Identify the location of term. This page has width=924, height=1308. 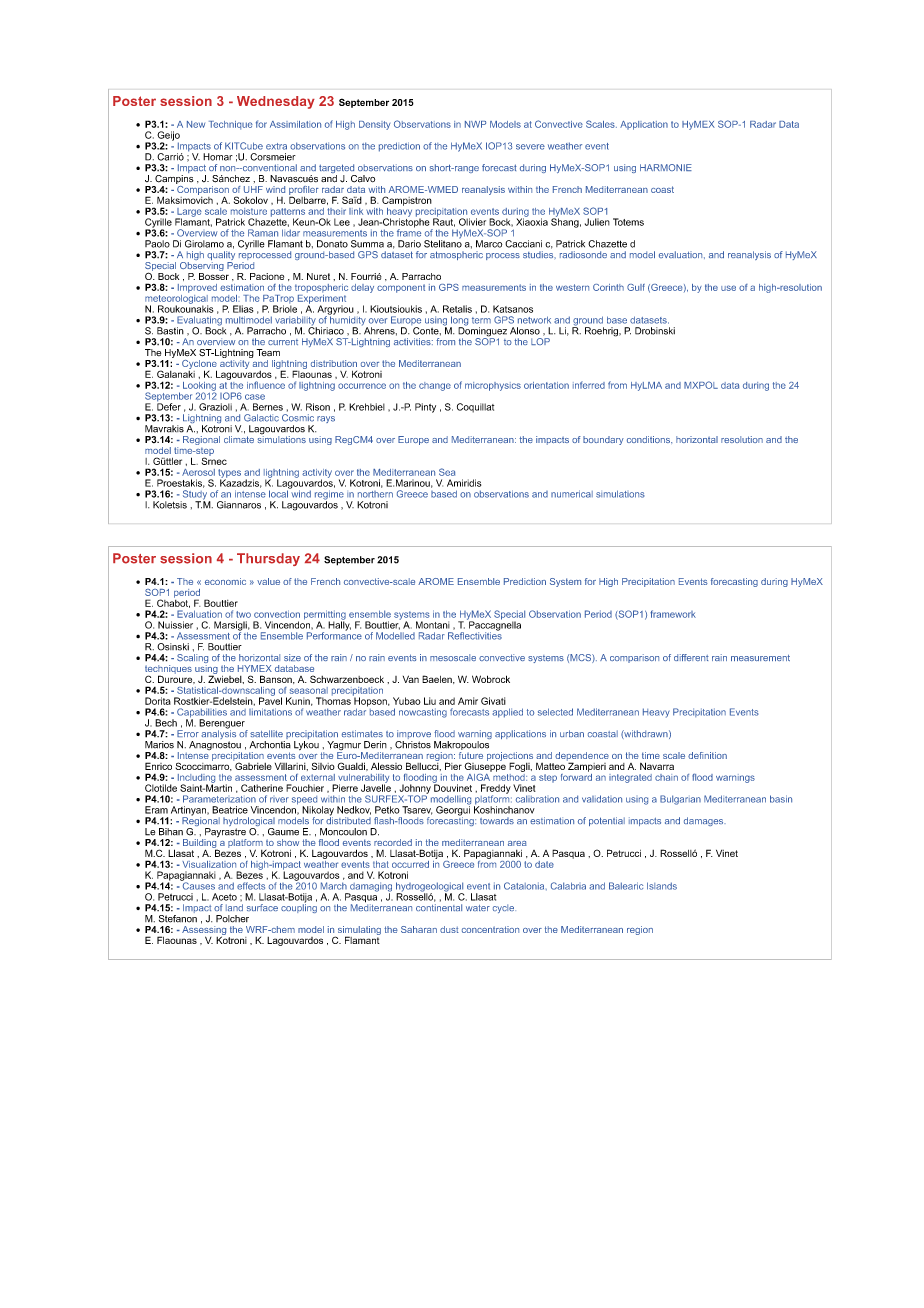
(481, 320).
